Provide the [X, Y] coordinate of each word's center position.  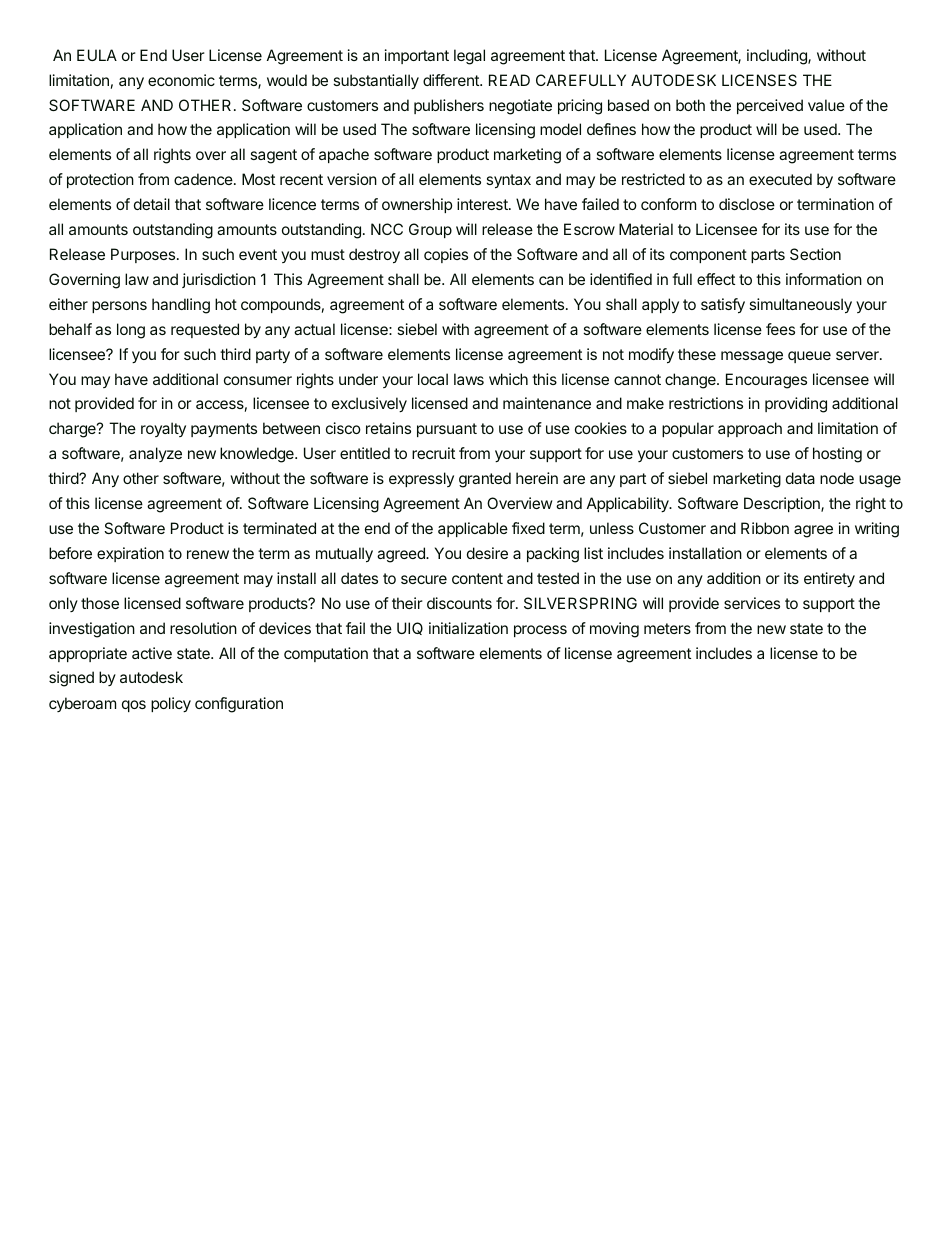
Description [783, 504]
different [452, 80]
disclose [747, 204]
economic [181, 80]
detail [152, 204]
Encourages [766, 381]
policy [171, 704]
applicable [473, 529]
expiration [130, 554]
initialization [468, 628]
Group [430, 230]
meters [667, 628]
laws [469, 379]
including [778, 57]
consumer [258, 380]
